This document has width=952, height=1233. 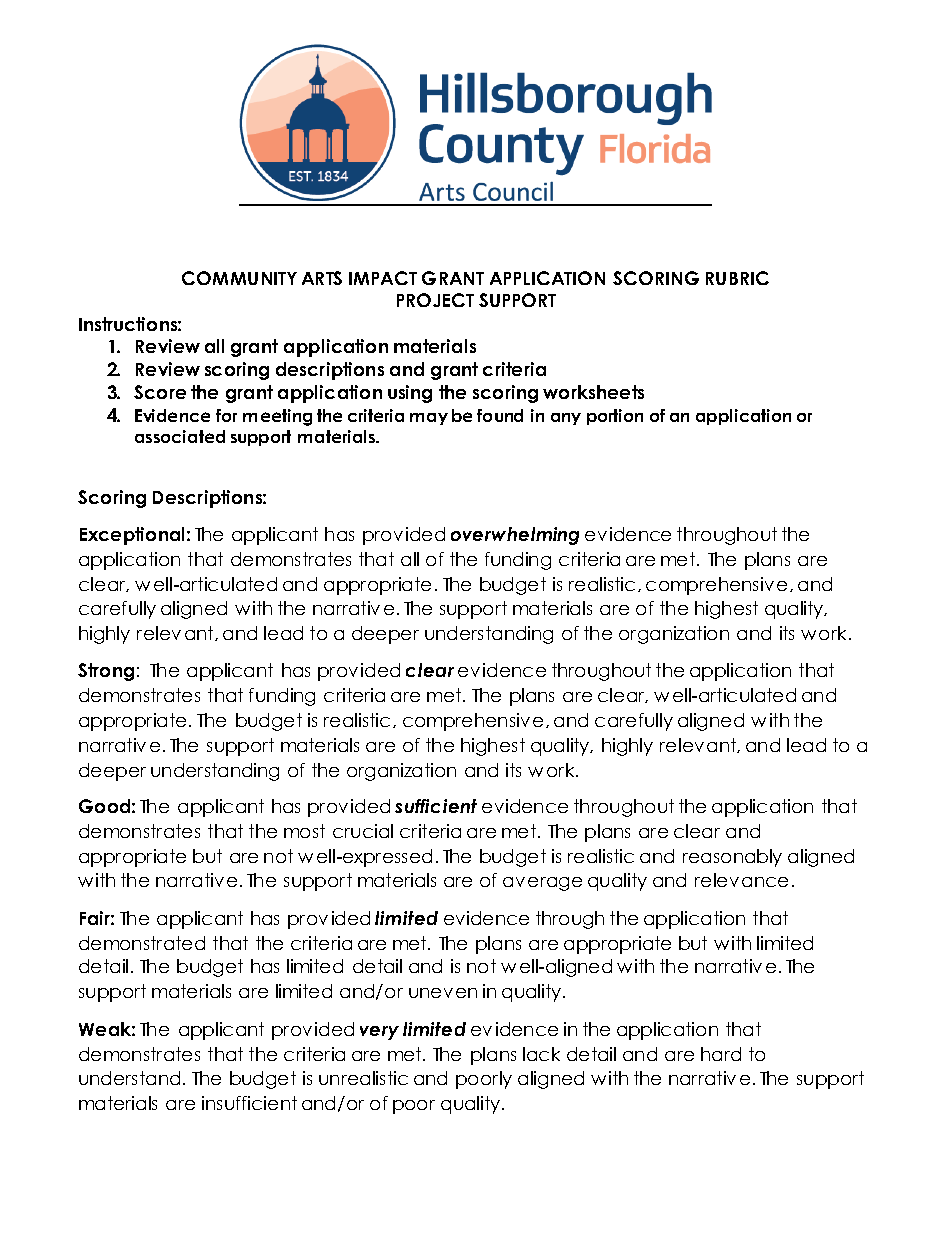 What do you see at coordinates (737, 278) in the document?
I see `RUBRIC` at bounding box center [737, 278].
